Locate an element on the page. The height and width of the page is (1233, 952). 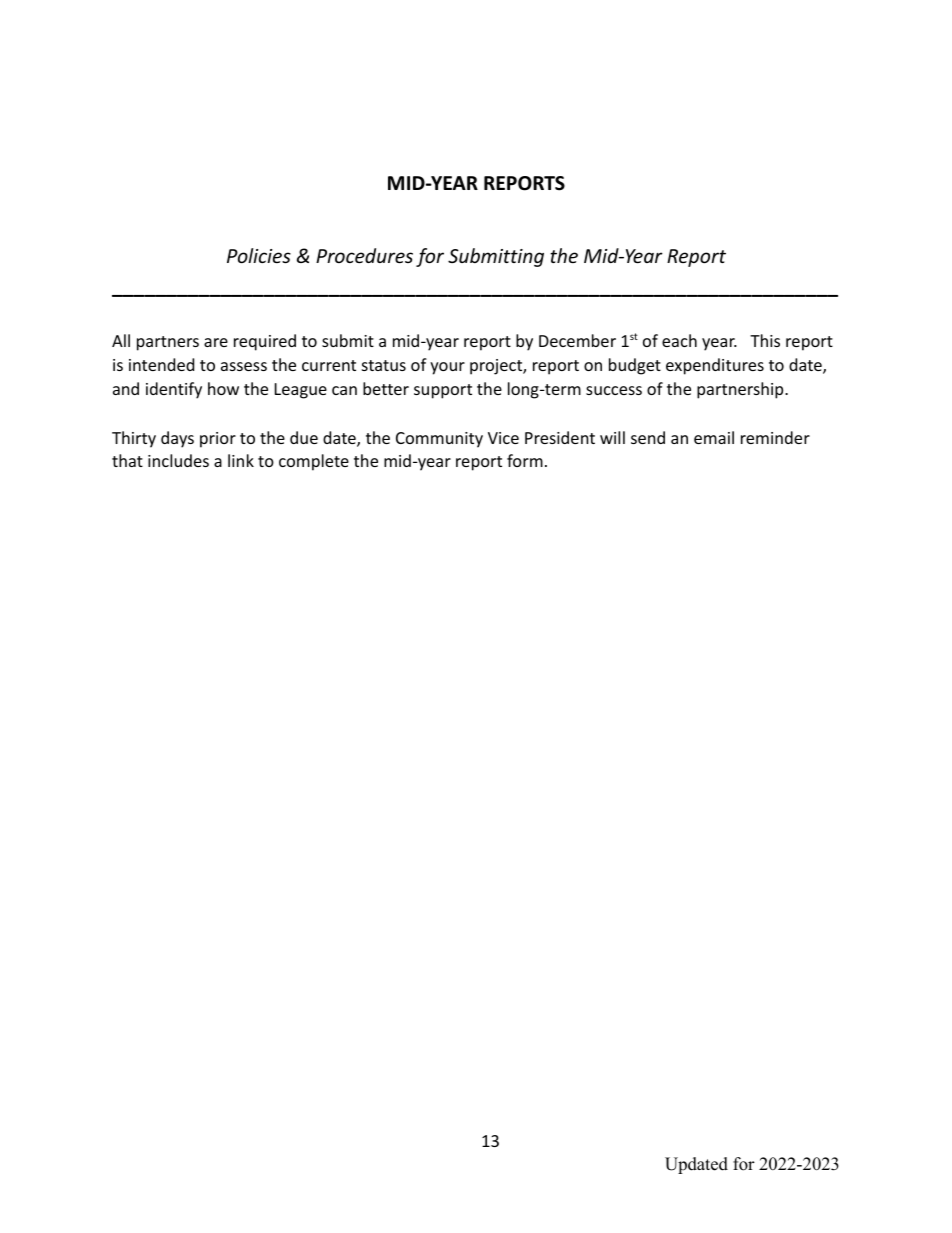
Procedures is located at coordinates (364, 255).
